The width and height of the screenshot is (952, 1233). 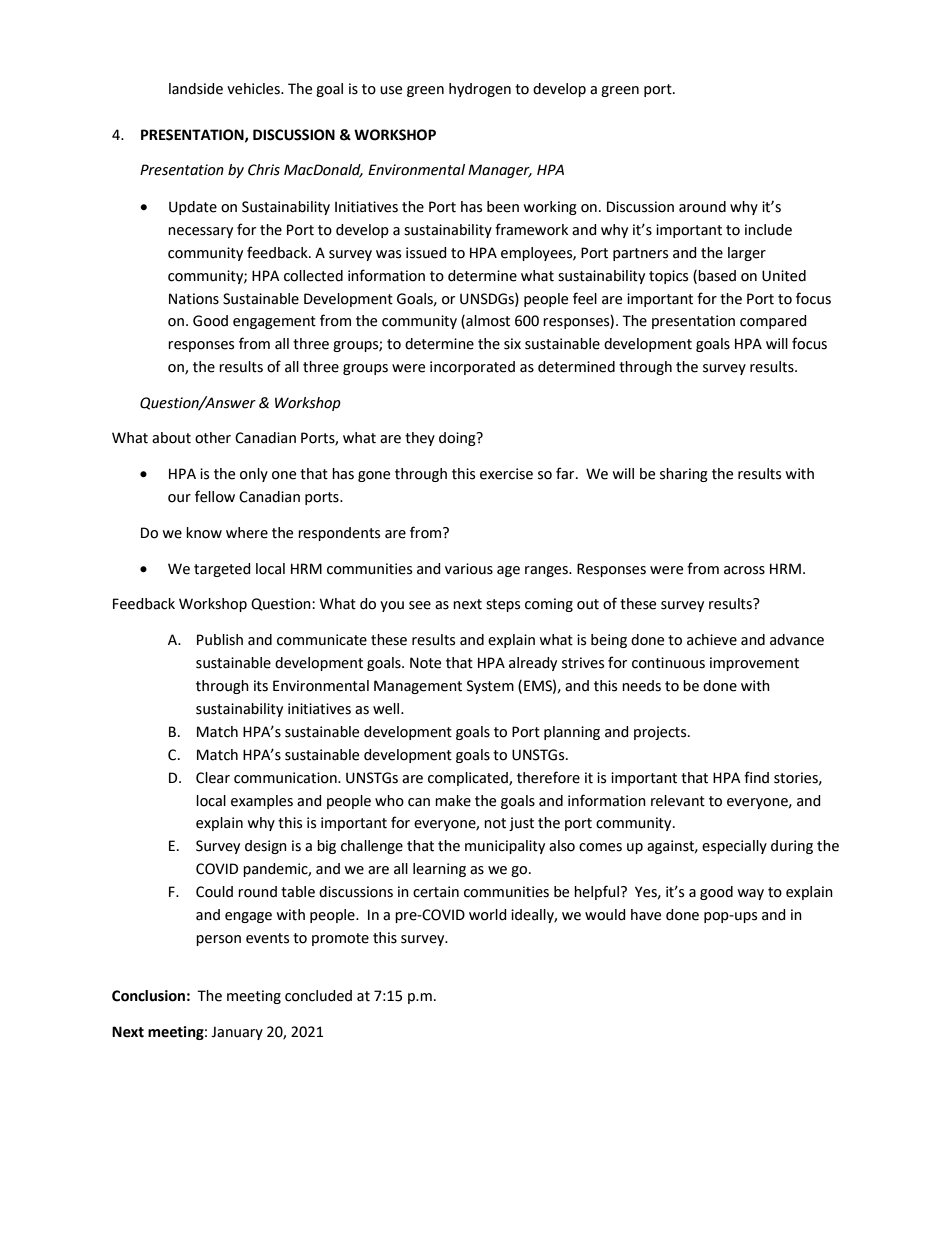 What do you see at coordinates (646, 915) in the screenshot?
I see `have` at bounding box center [646, 915].
